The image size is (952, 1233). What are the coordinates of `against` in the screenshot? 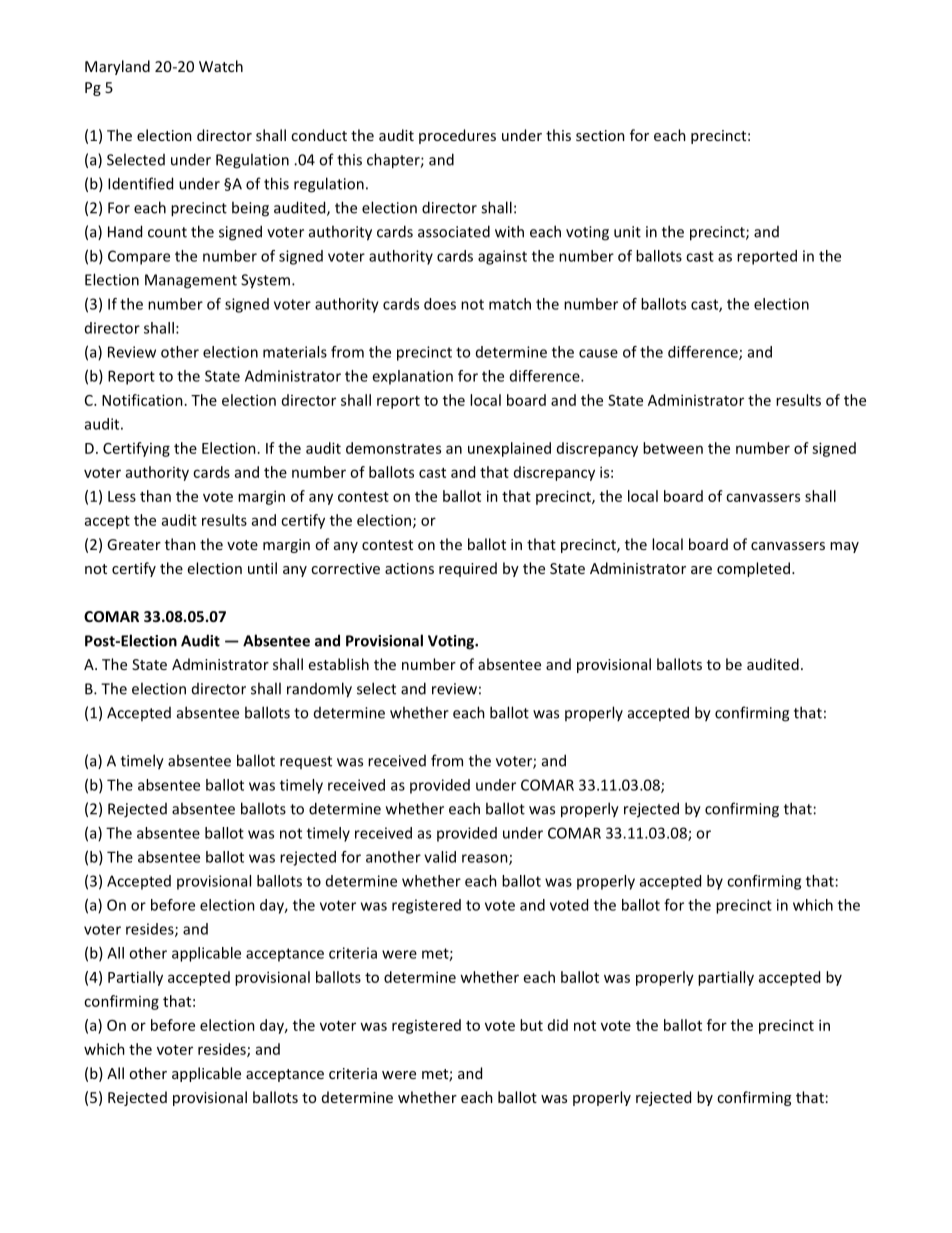 It's located at (502, 257).
